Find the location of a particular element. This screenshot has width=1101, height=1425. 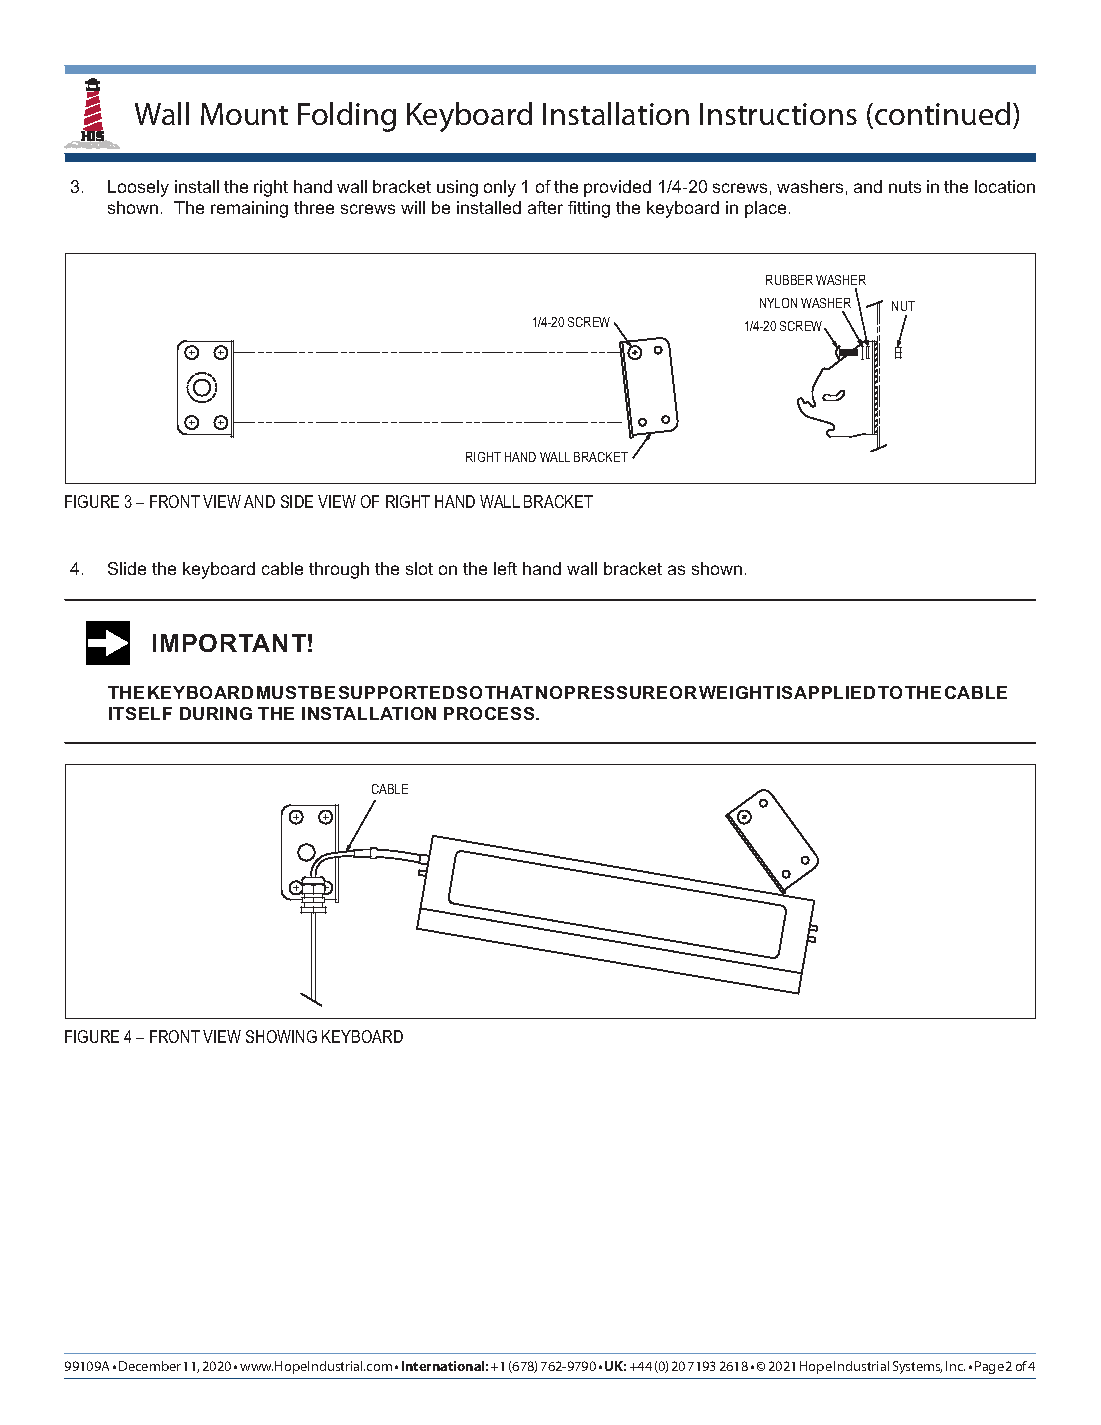

DURING is located at coordinates (216, 713).
